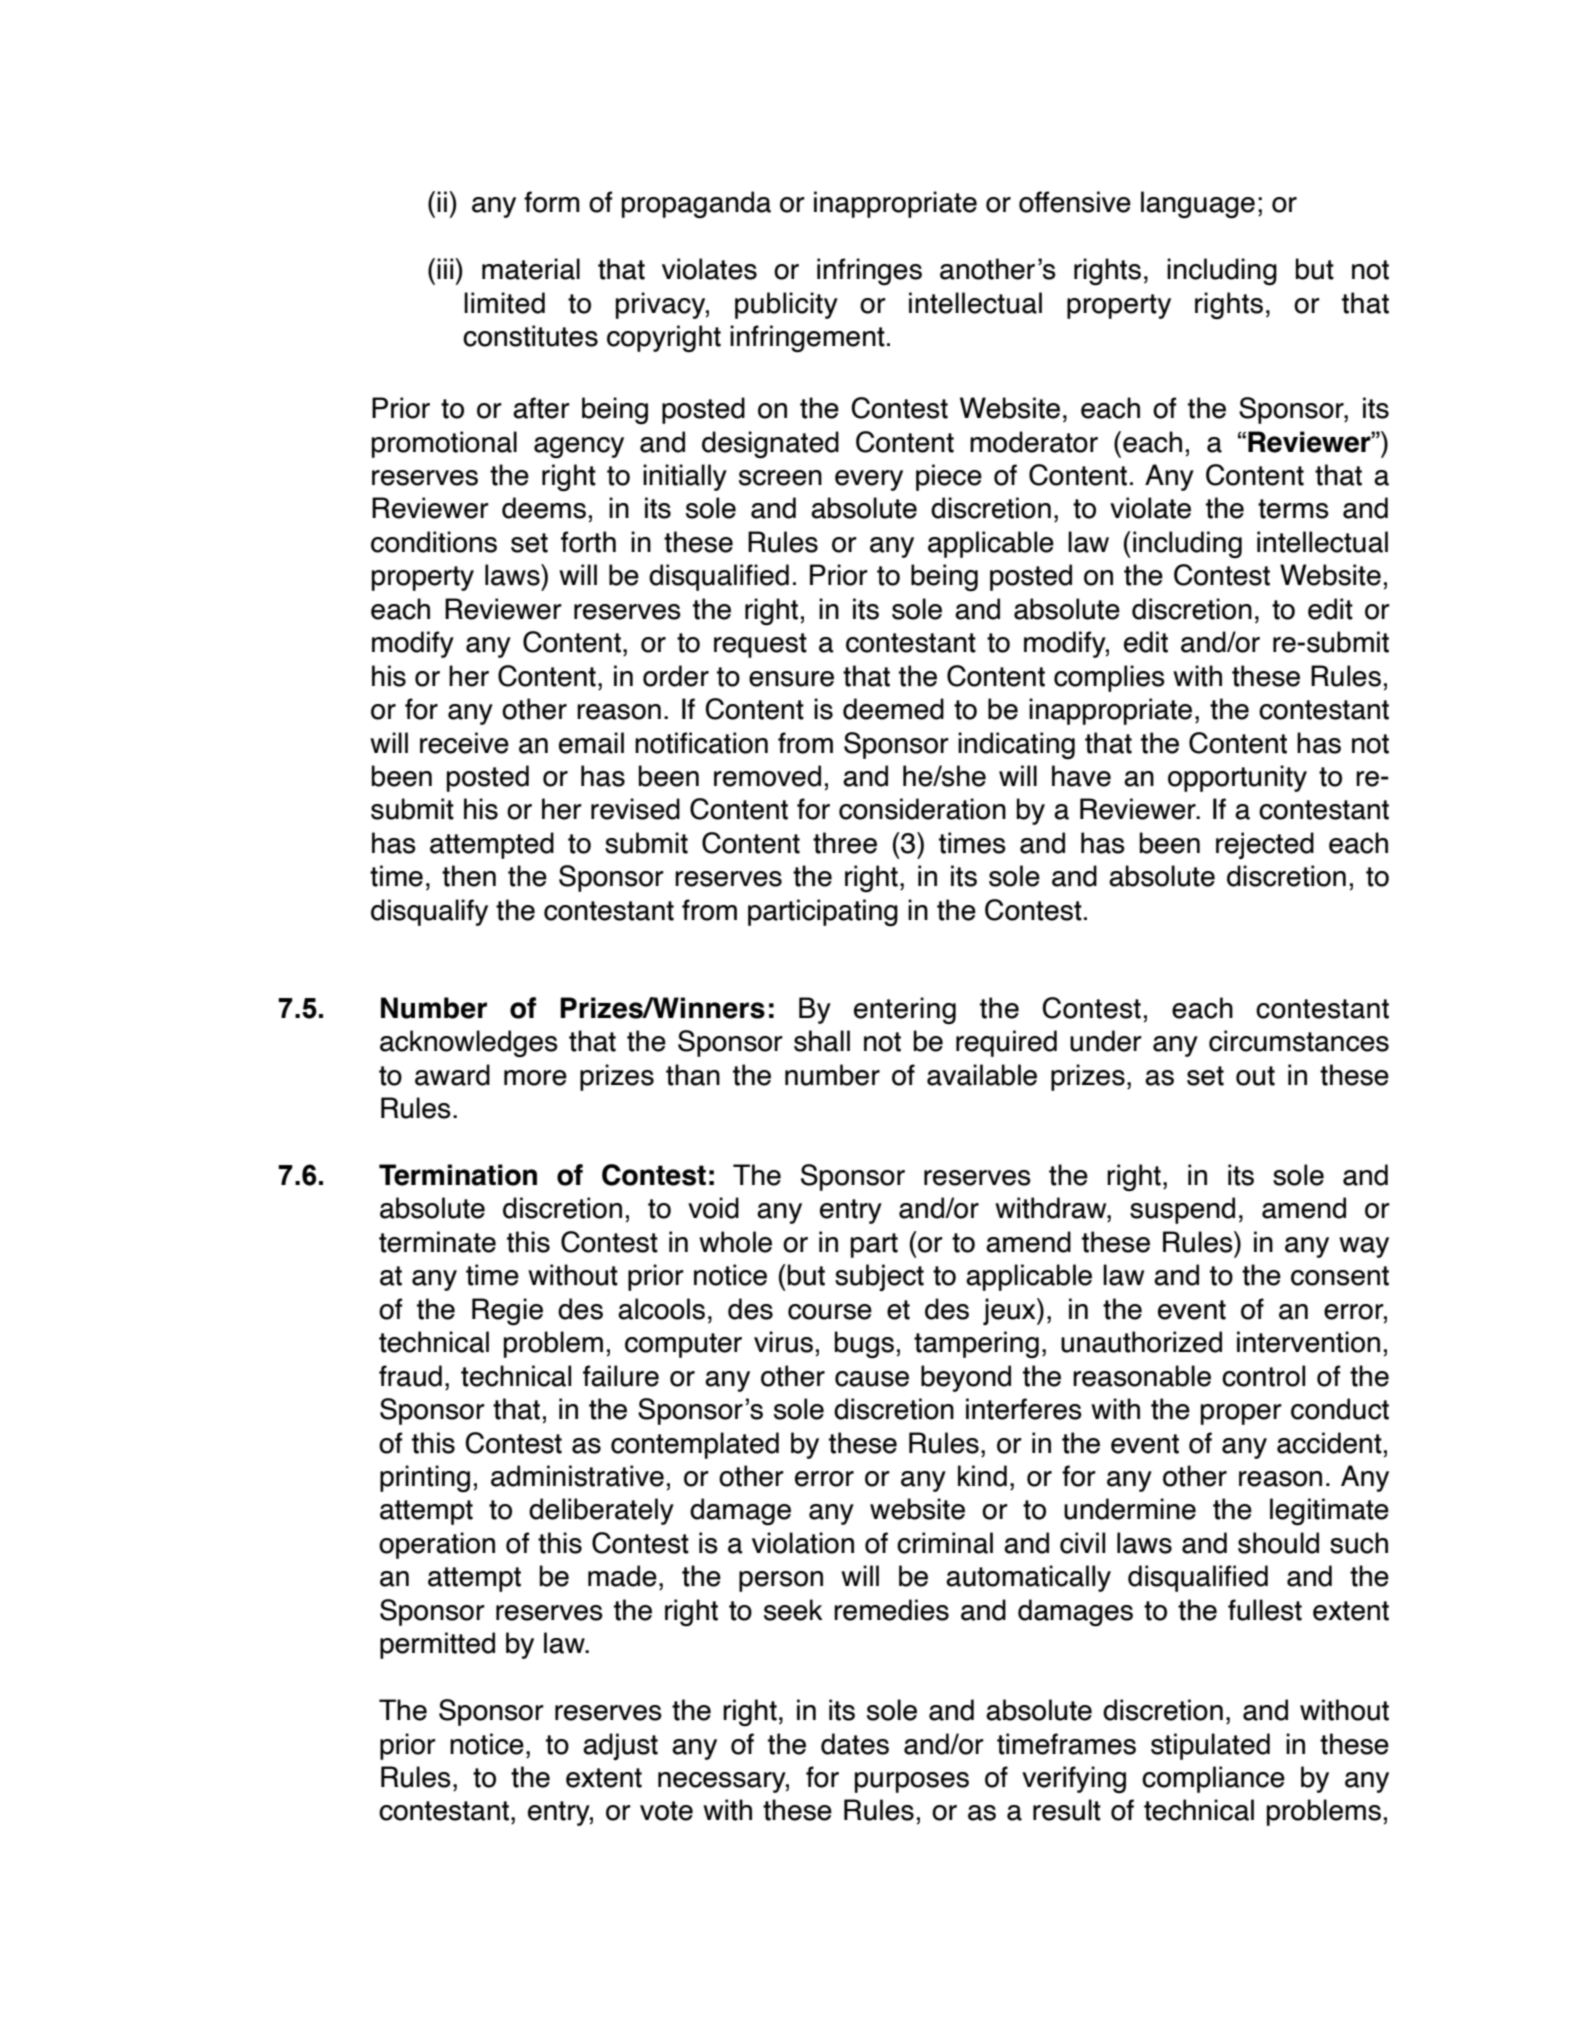  Describe the element at coordinates (577, 1476) in the screenshot. I see `administrative` at that location.
